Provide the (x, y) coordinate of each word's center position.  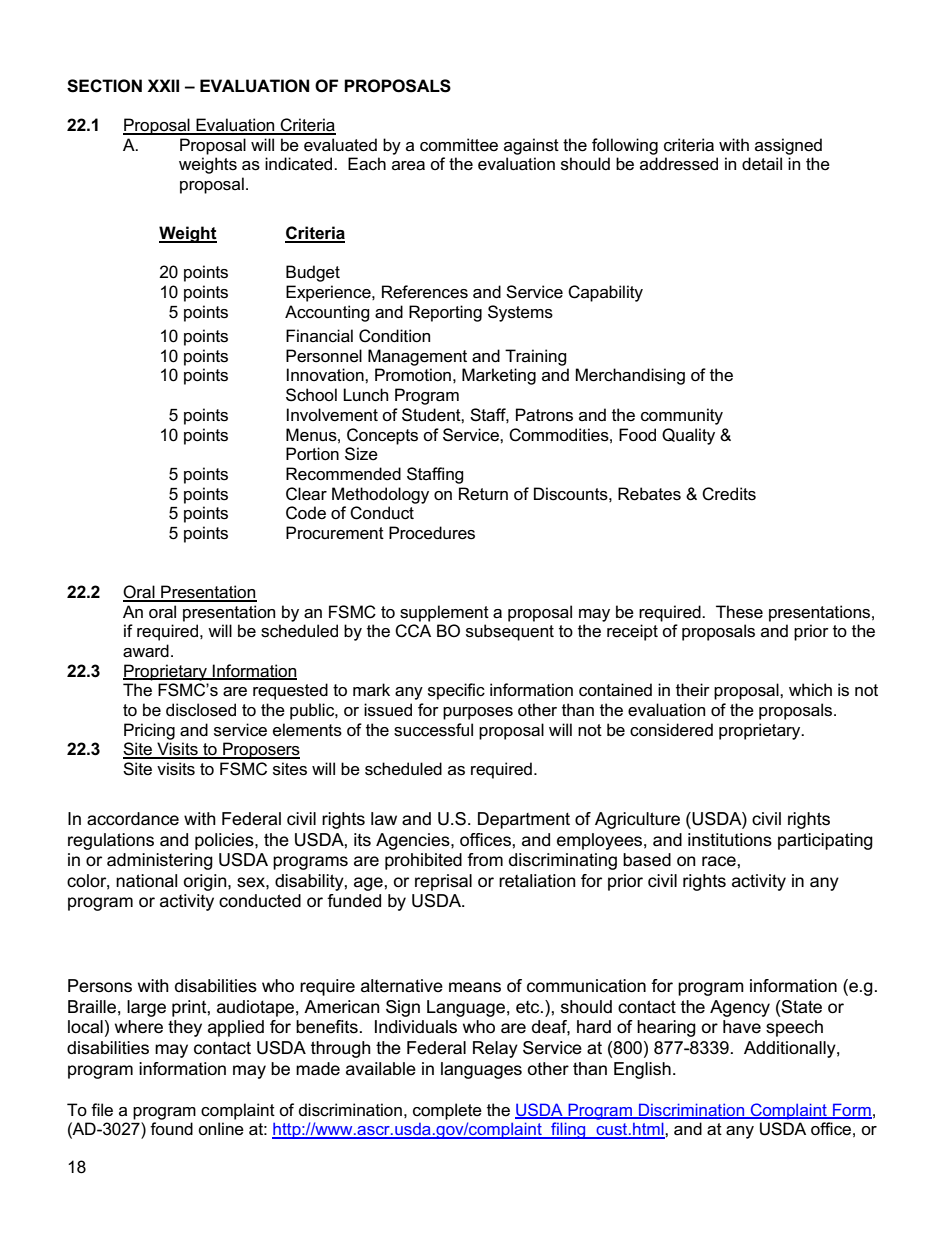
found (171, 1128)
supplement (444, 613)
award (146, 651)
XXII (163, 85)
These (739, 612)
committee (459, 145)
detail (762, 164)
